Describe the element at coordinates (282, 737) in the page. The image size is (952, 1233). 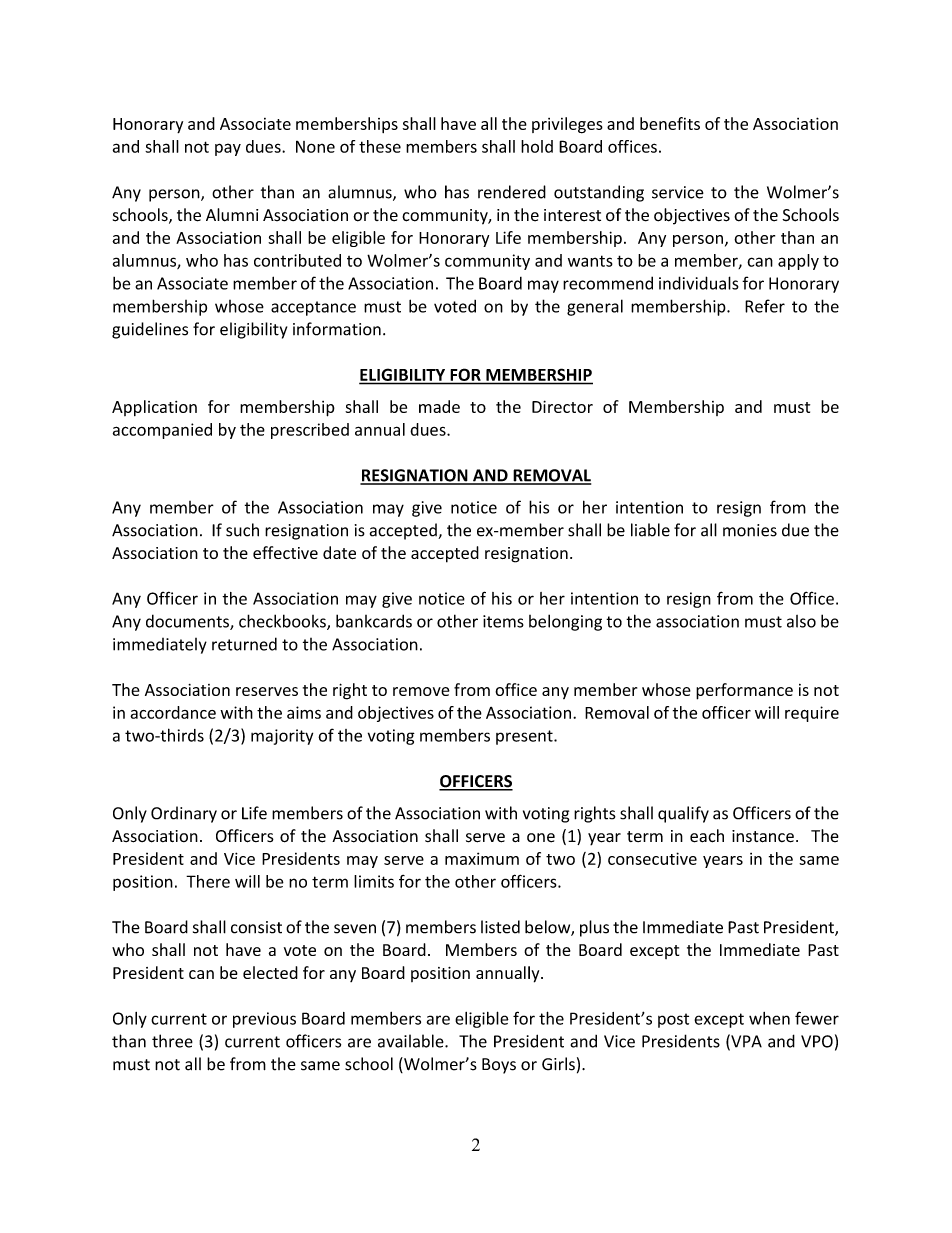
I see `majority` at that location.
